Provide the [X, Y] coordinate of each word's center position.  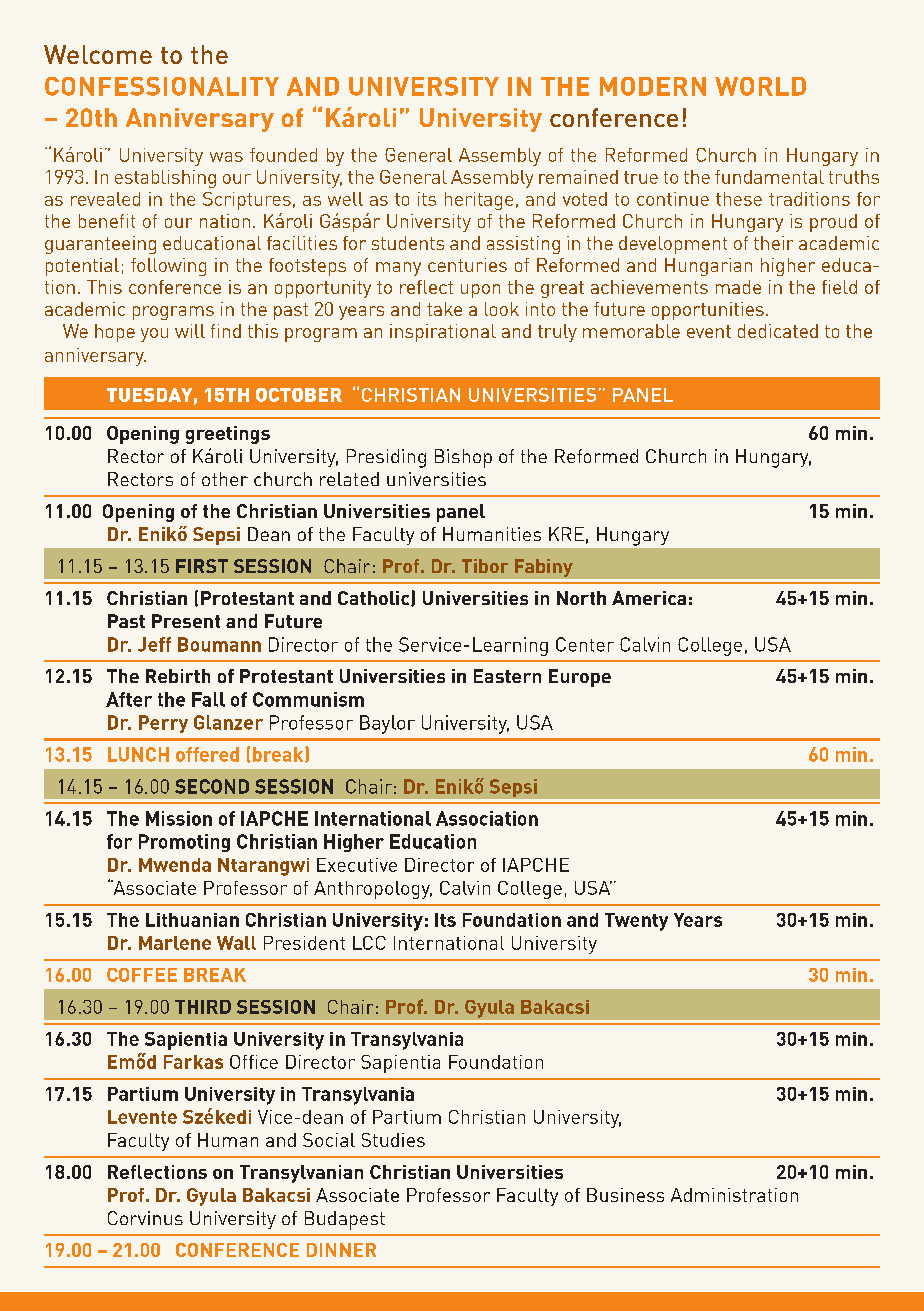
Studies [393, 1140]
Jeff [154, 644]
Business [625, 1195]
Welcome [98, 54]
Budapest [345, 1220]
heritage [479, 201]
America [649, 598]
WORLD [760, 86]
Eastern [507, 676]
